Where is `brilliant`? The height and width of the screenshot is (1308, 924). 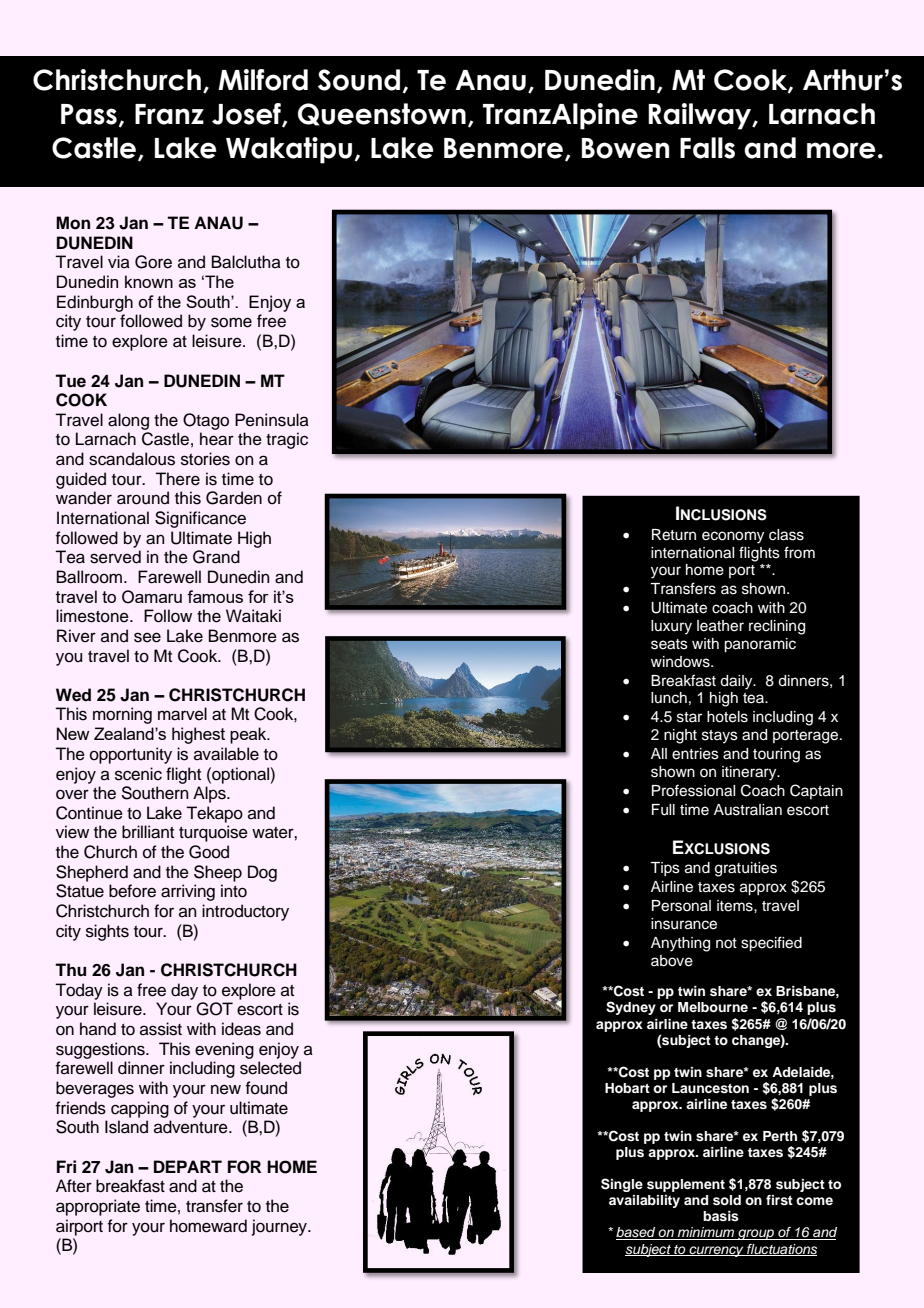
brilliant is located at coordinates (148, 832).
